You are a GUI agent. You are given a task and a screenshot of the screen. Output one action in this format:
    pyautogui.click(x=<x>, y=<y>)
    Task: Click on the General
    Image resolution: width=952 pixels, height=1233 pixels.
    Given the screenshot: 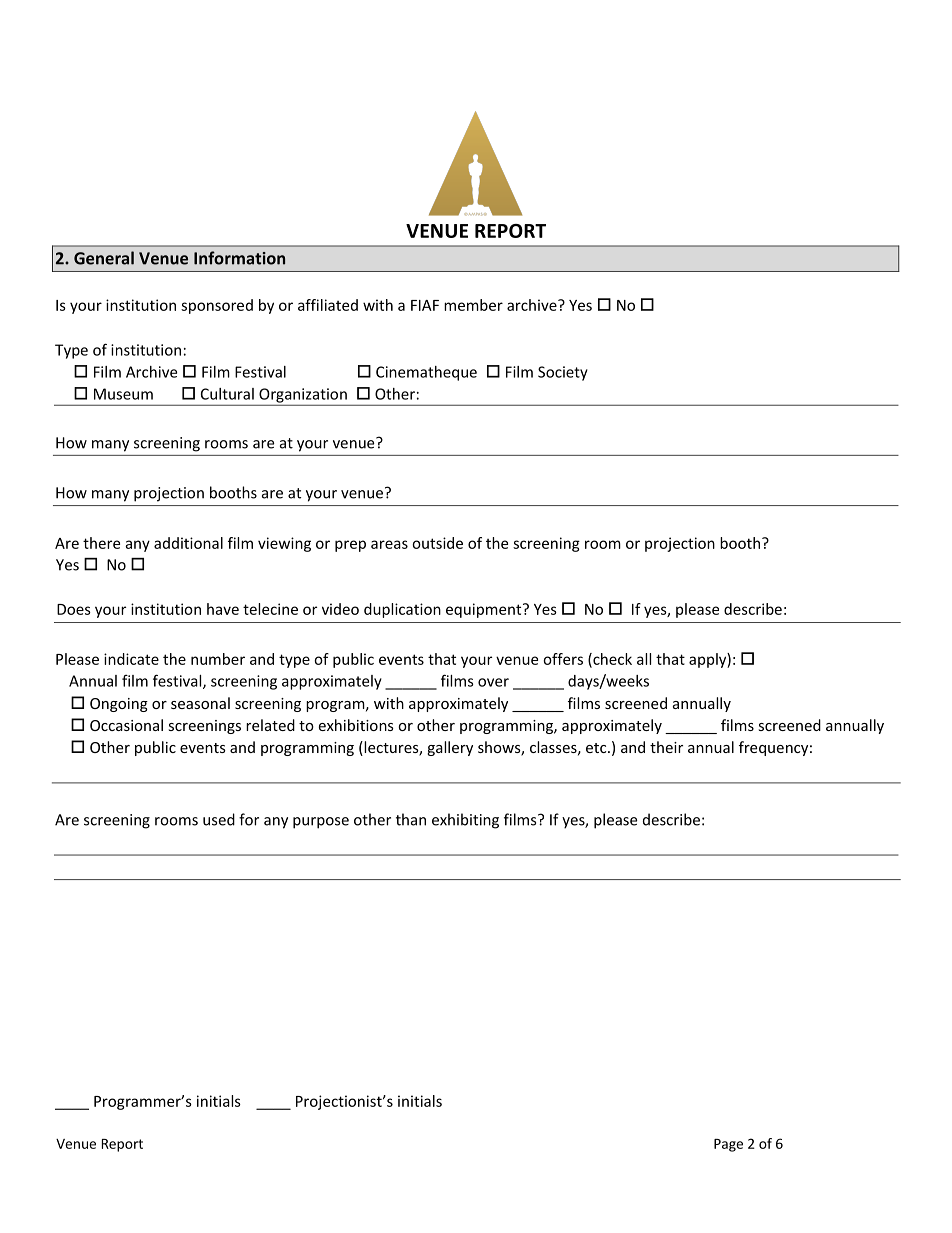 What is the action you would take?
    pyautogui.click(x=104, y=258)
